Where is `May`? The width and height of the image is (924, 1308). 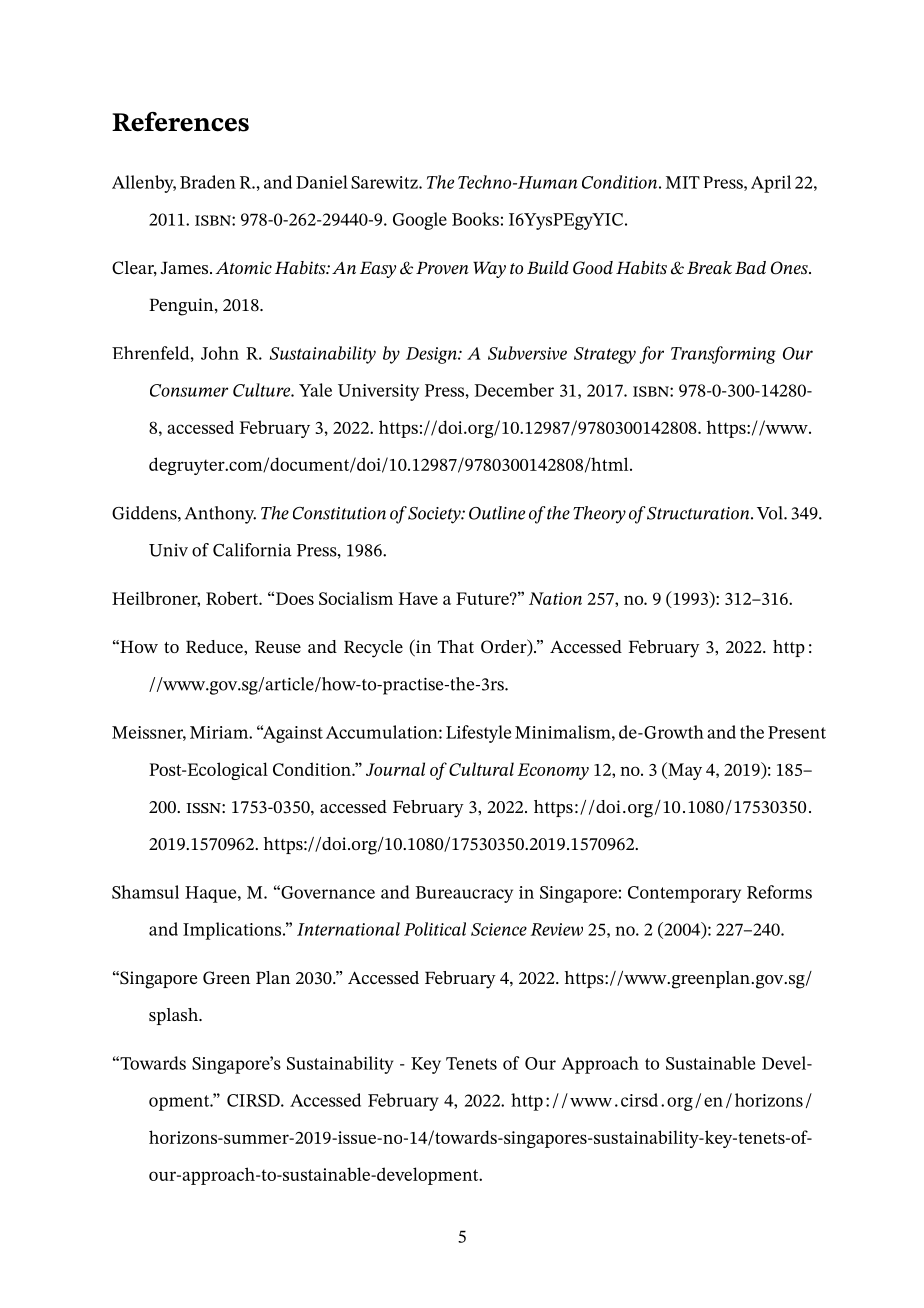 May is located at coordinates (684, 771).
